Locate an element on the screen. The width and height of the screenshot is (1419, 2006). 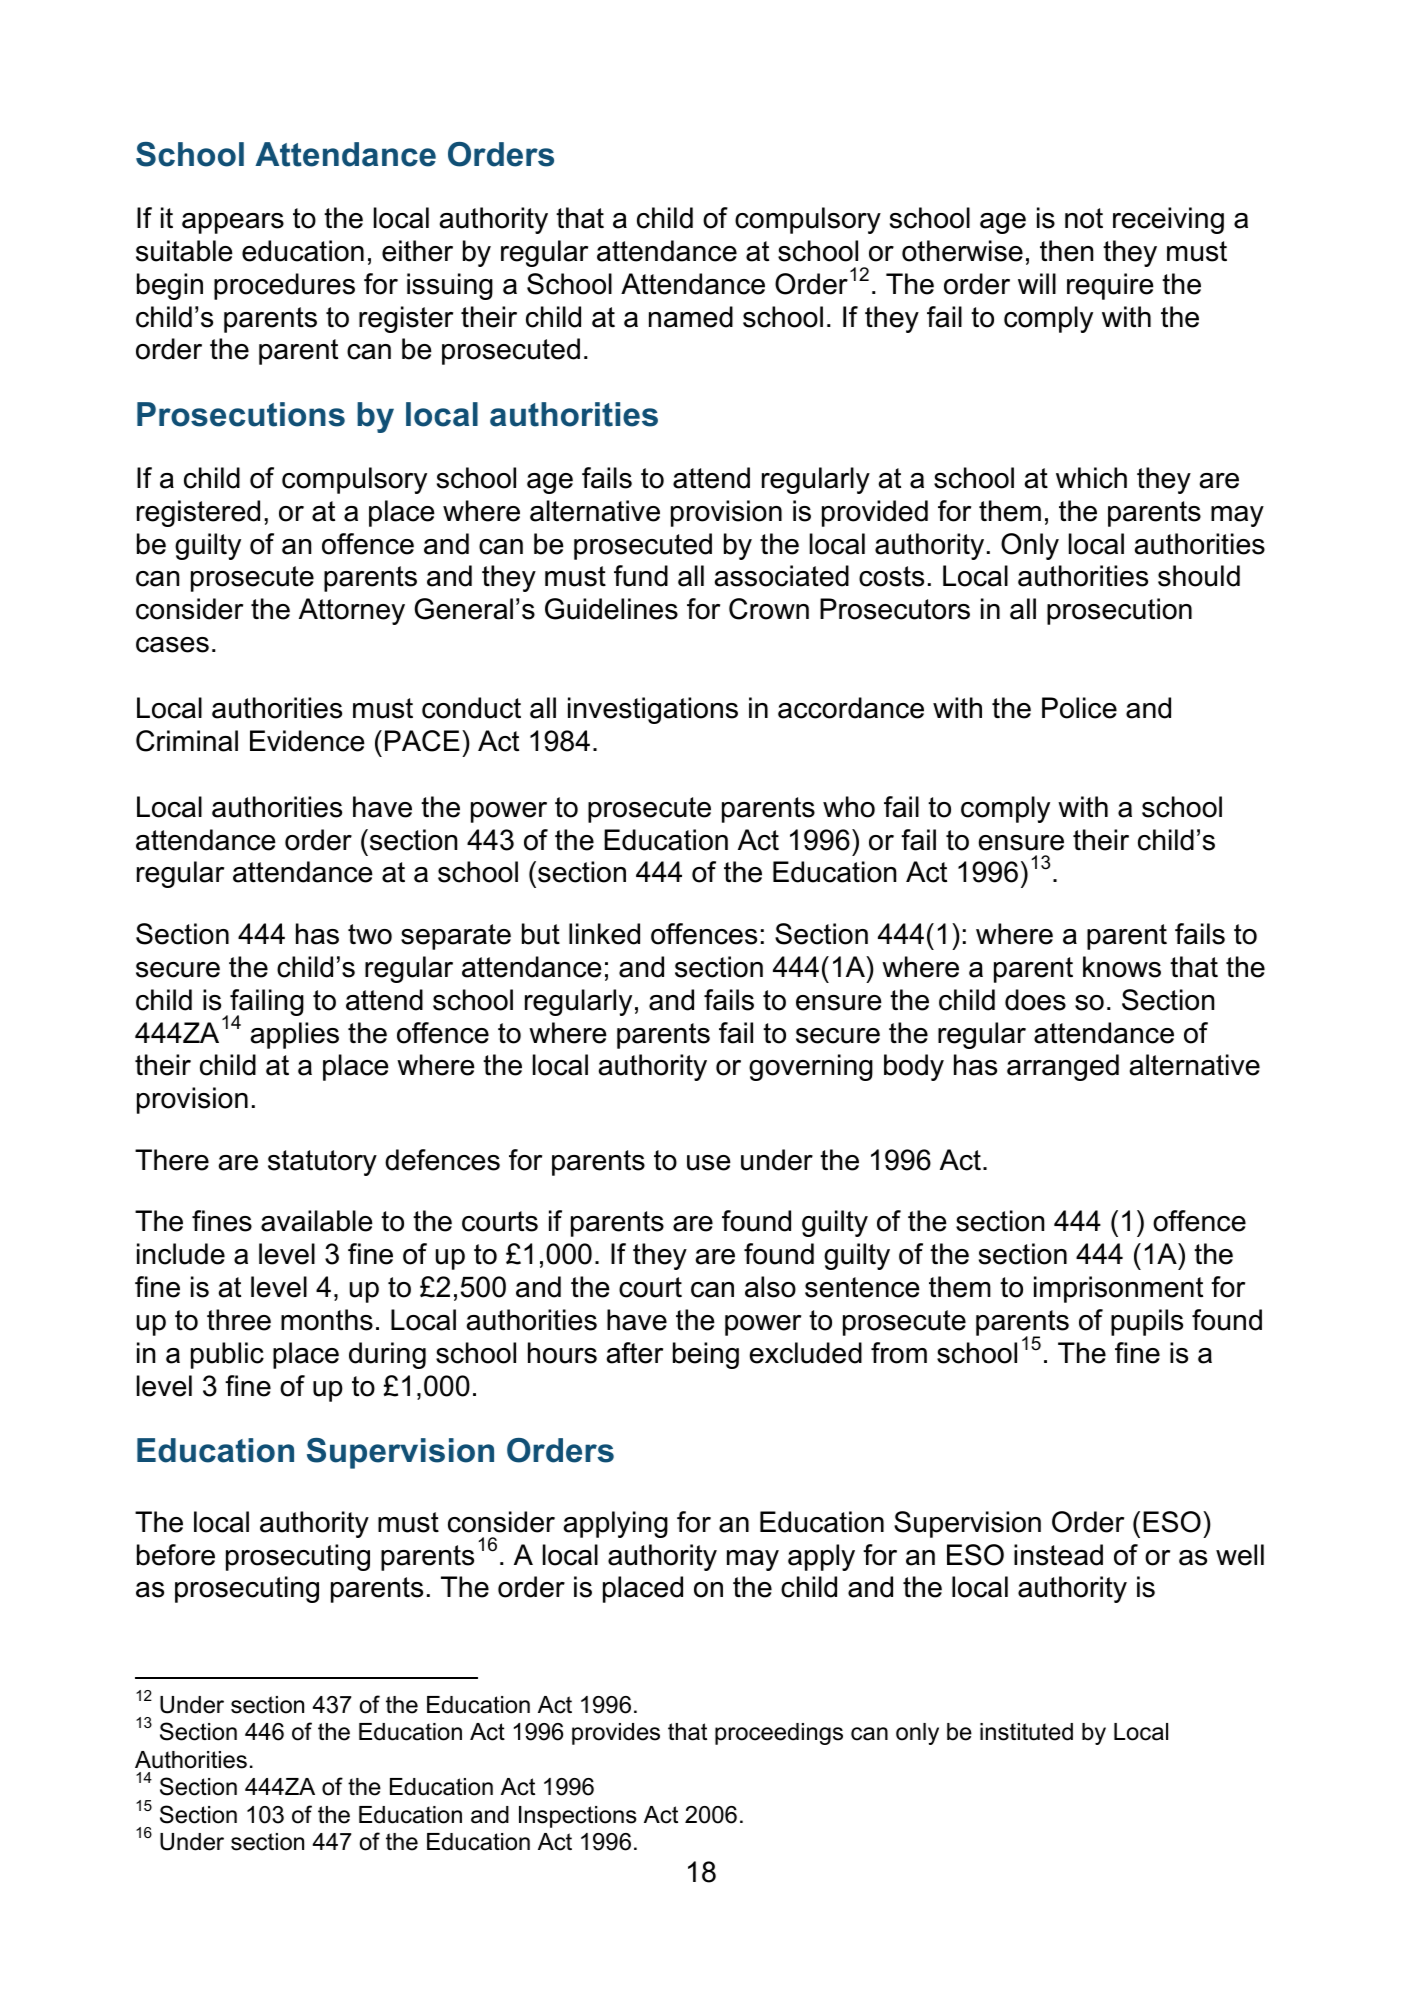
require is located at coordinates (1110, 286).
